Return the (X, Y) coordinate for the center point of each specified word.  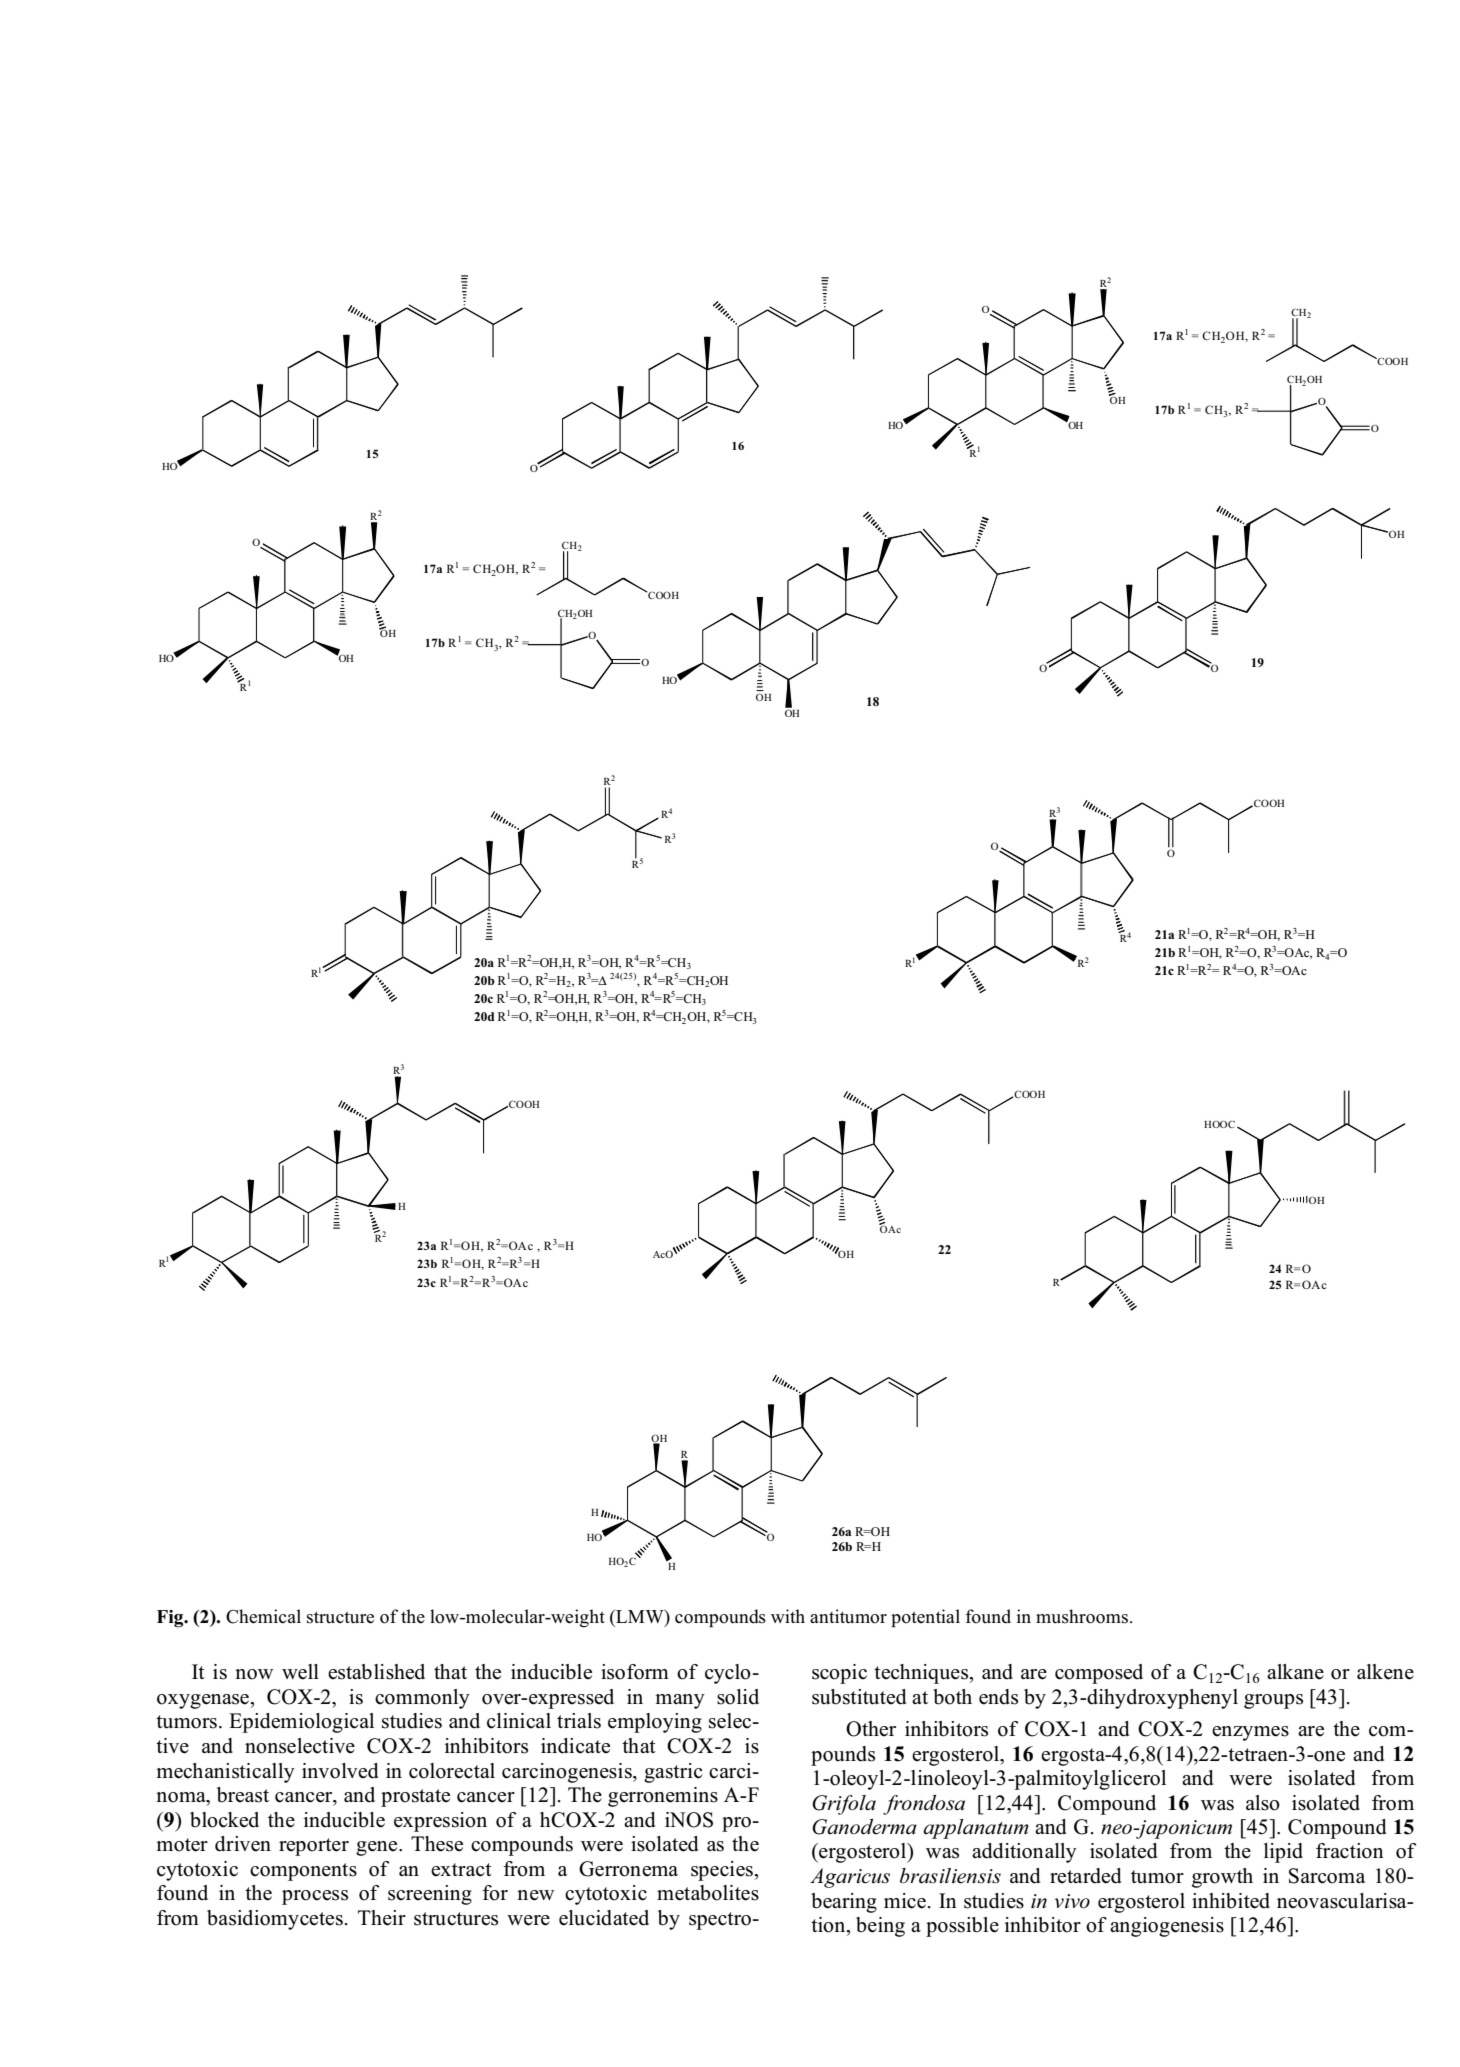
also (1263, 1803)
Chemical (263, 1616)
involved (340, 1771)
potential (925, 1618)
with (788, 1616)
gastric (673, 1773)
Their (382, 1918)
